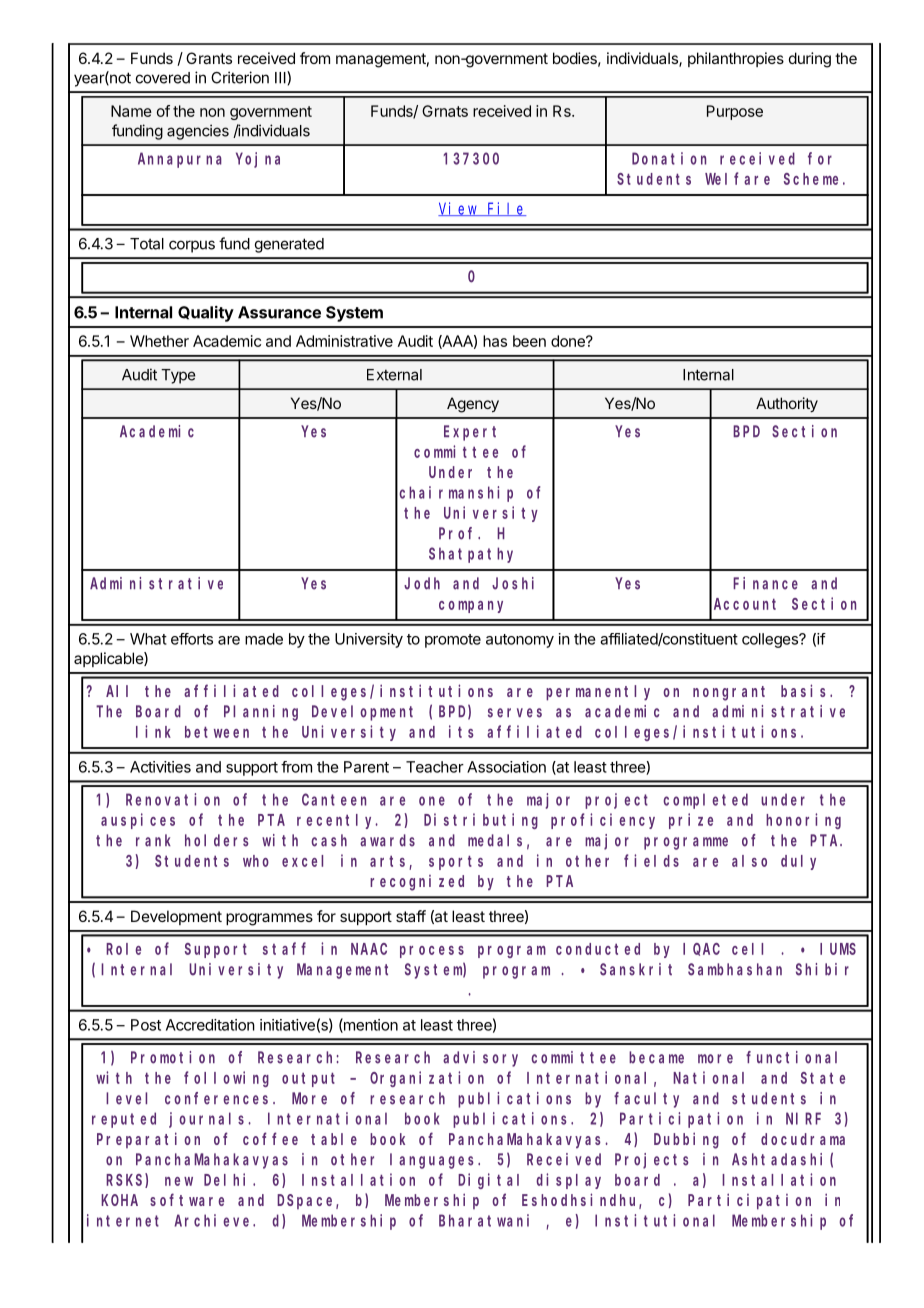 Image resolution: width=924 pixels, height=1308 pixels. What do you see at coordinates (163, 78) in the screenshot?
I see `covered` at bounding box center [163, 78].
